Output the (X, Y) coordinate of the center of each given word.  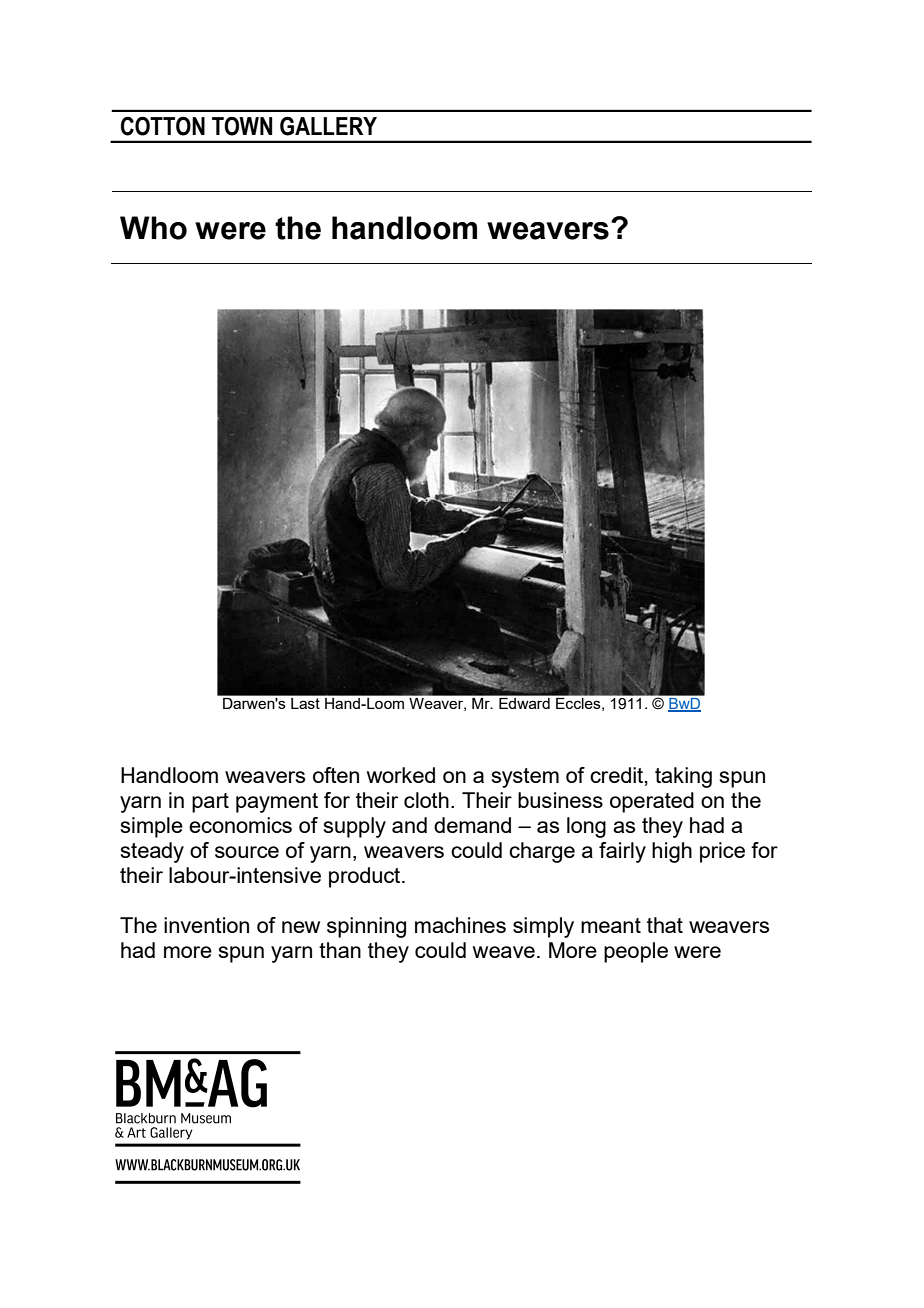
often (336, 775)
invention (206, 925)
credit (616, 775)
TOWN (242, 126)
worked (401, 775)
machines (460, 925)
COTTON (163, 126)
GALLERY (328, 126)
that (665, 925)
